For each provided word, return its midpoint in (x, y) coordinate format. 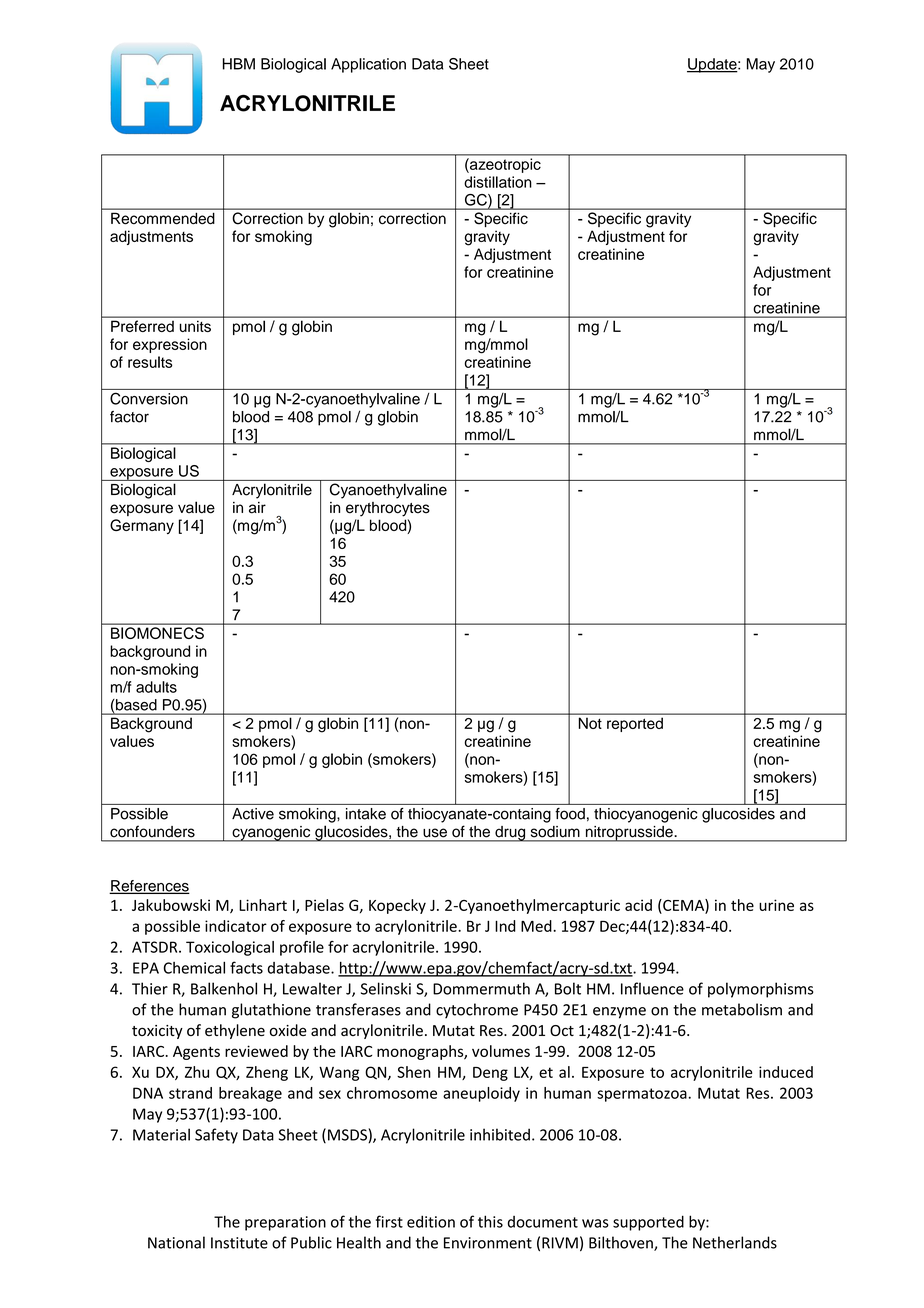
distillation (498, 182)
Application (368, 65)
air (257, 508)
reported (635, 725)
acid (638, 905)
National (176, 1242)
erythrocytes (388, 509)
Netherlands (735, 1242)
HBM (239, 64)
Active (253, 814)
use (435, 833)
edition (431, 1221)
